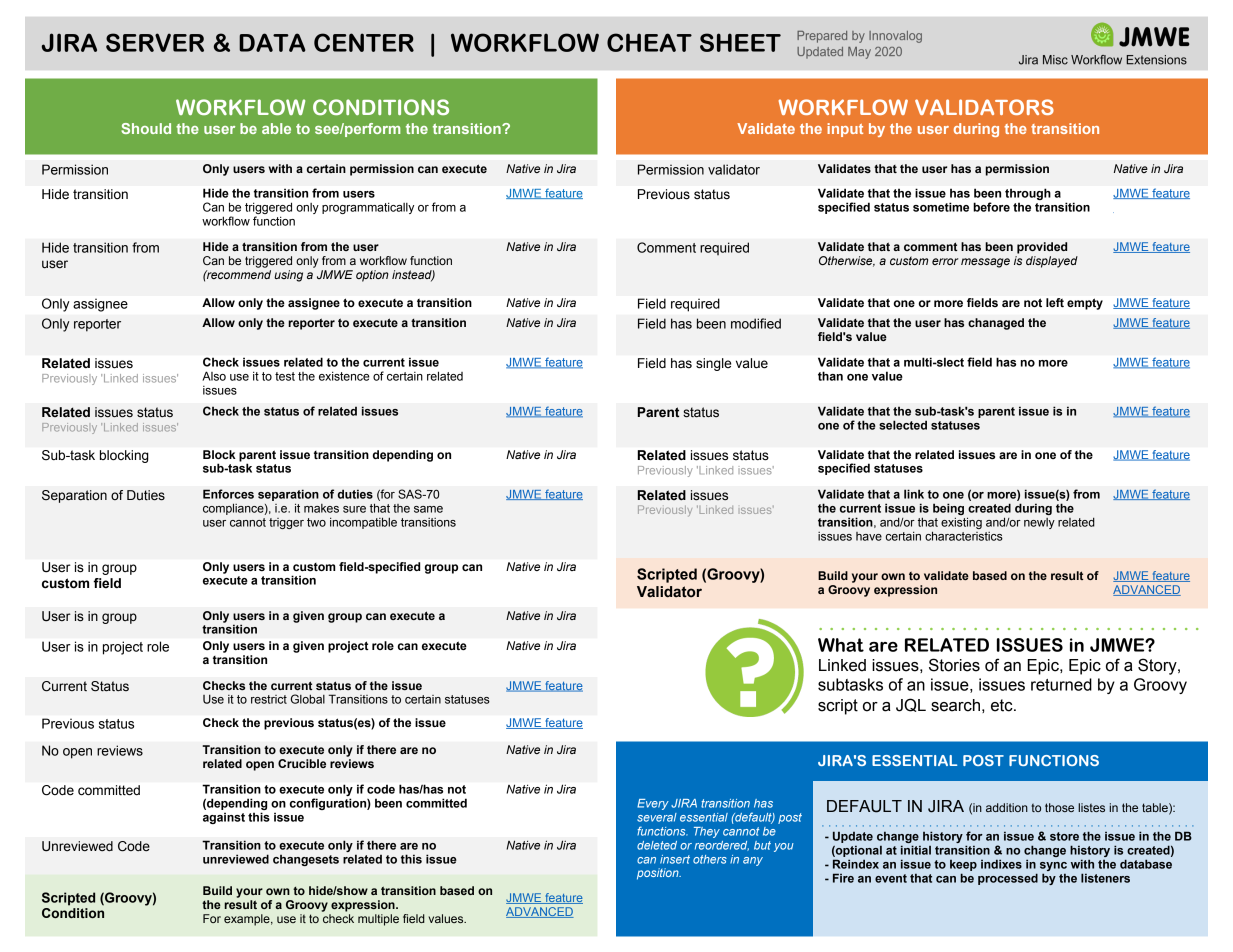 The image size is (1233, 952). Describe the element at coordinates (649, 42) in the screenshot. I see `CHEAT` at that location.
